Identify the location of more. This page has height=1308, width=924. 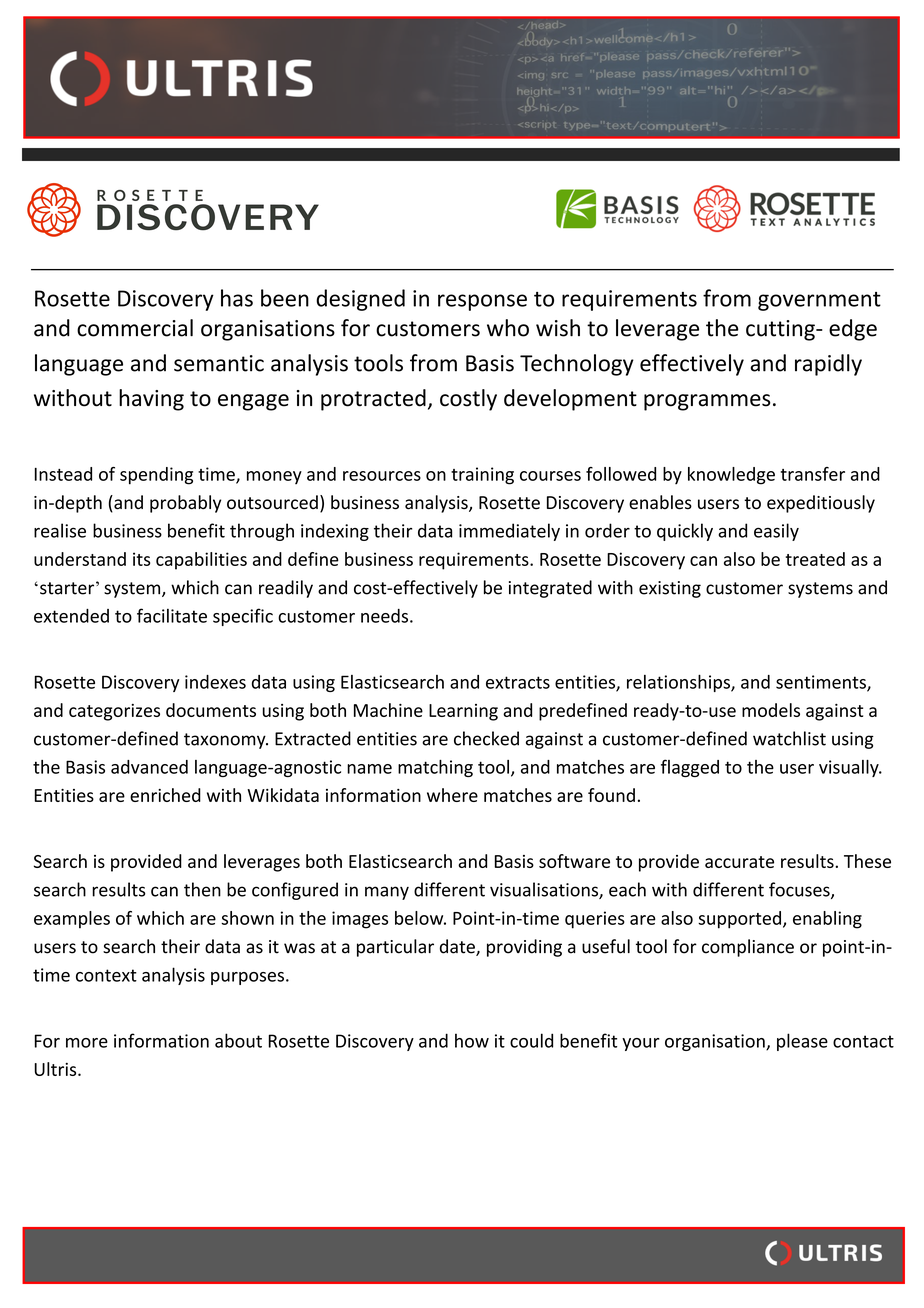
(87, 1043).
